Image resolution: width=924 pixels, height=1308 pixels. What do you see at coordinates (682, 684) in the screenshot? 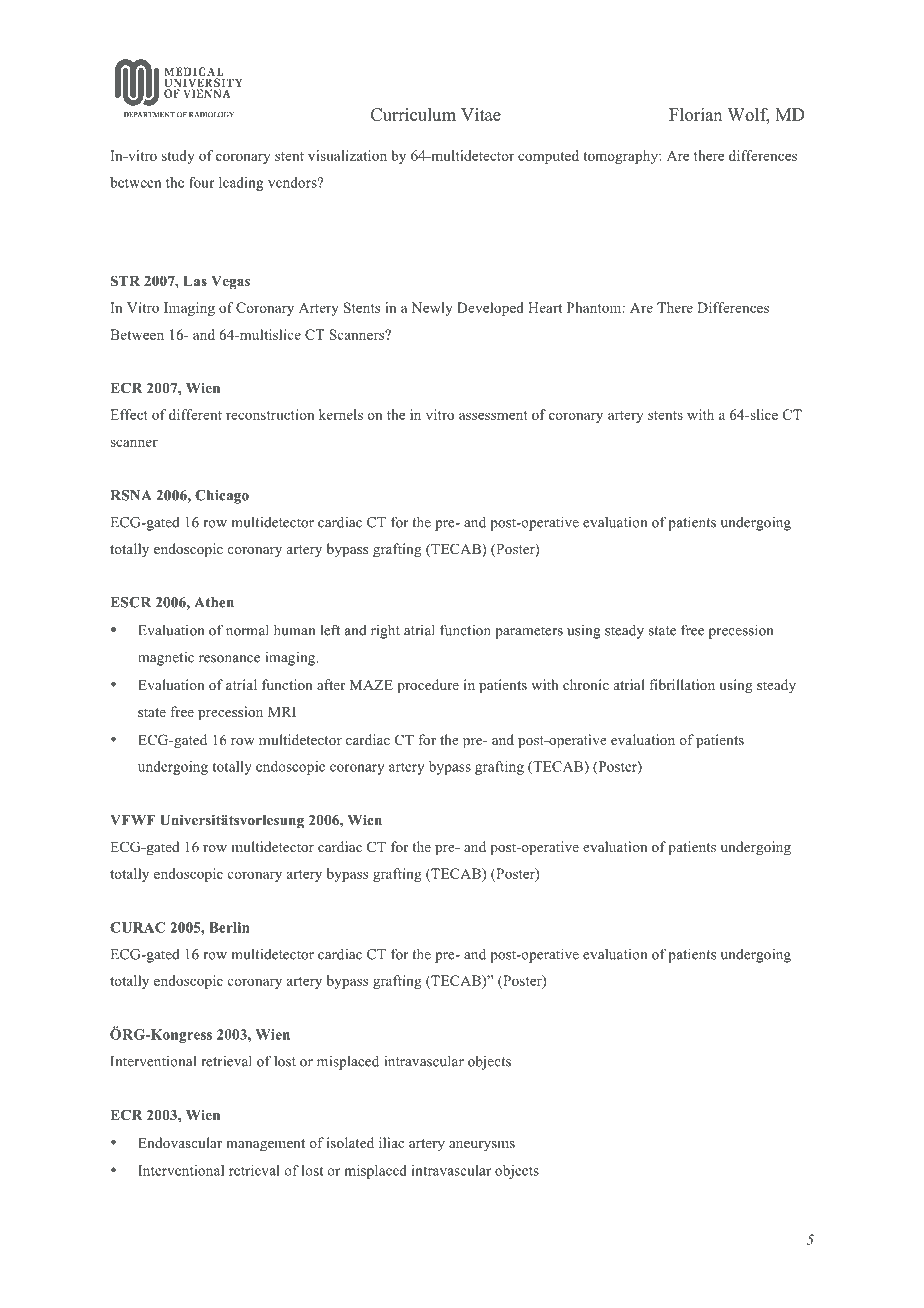
I see `fibrillation` at bounding box center [682, 684].
